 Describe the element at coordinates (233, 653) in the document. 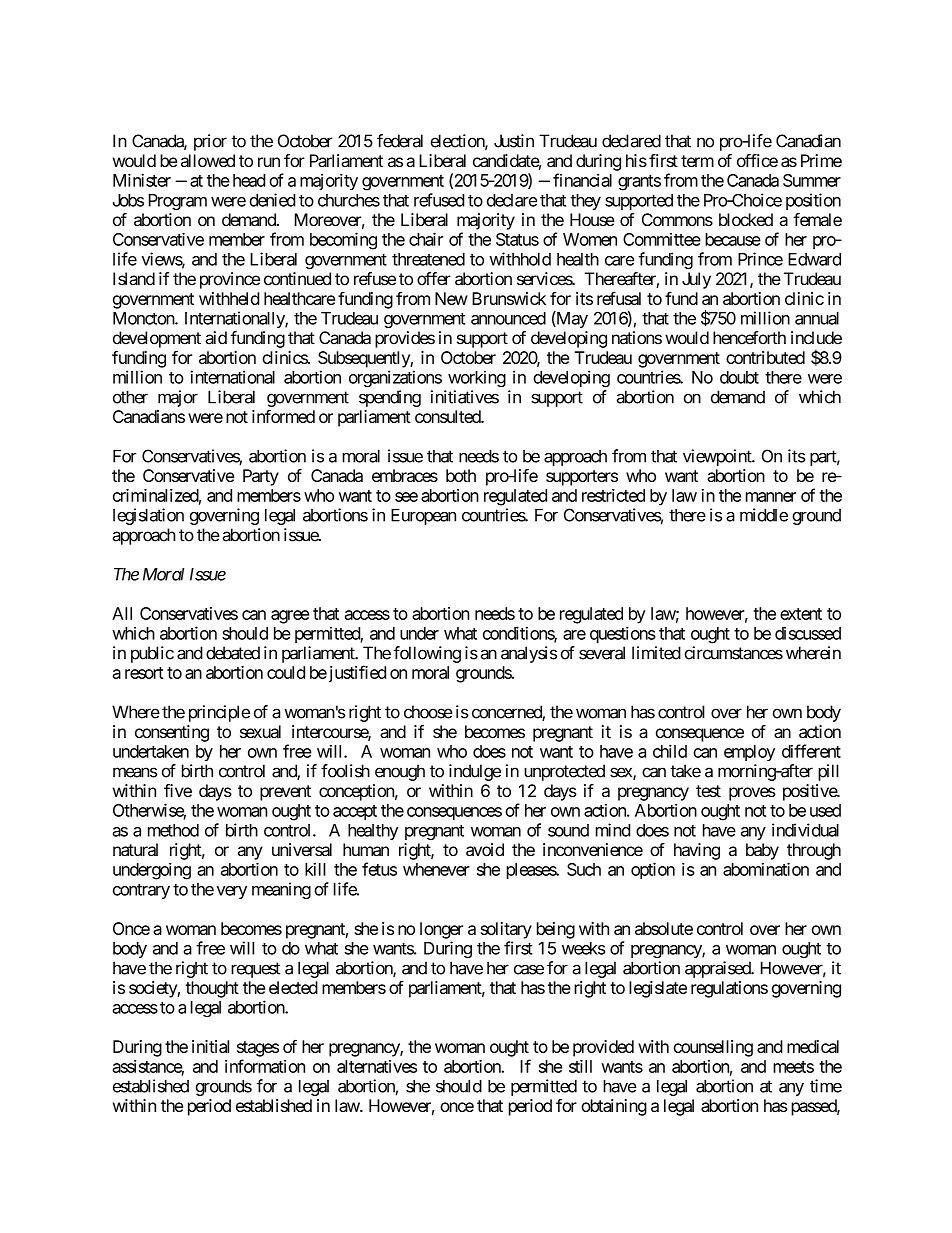

I see `debated` at that location.
